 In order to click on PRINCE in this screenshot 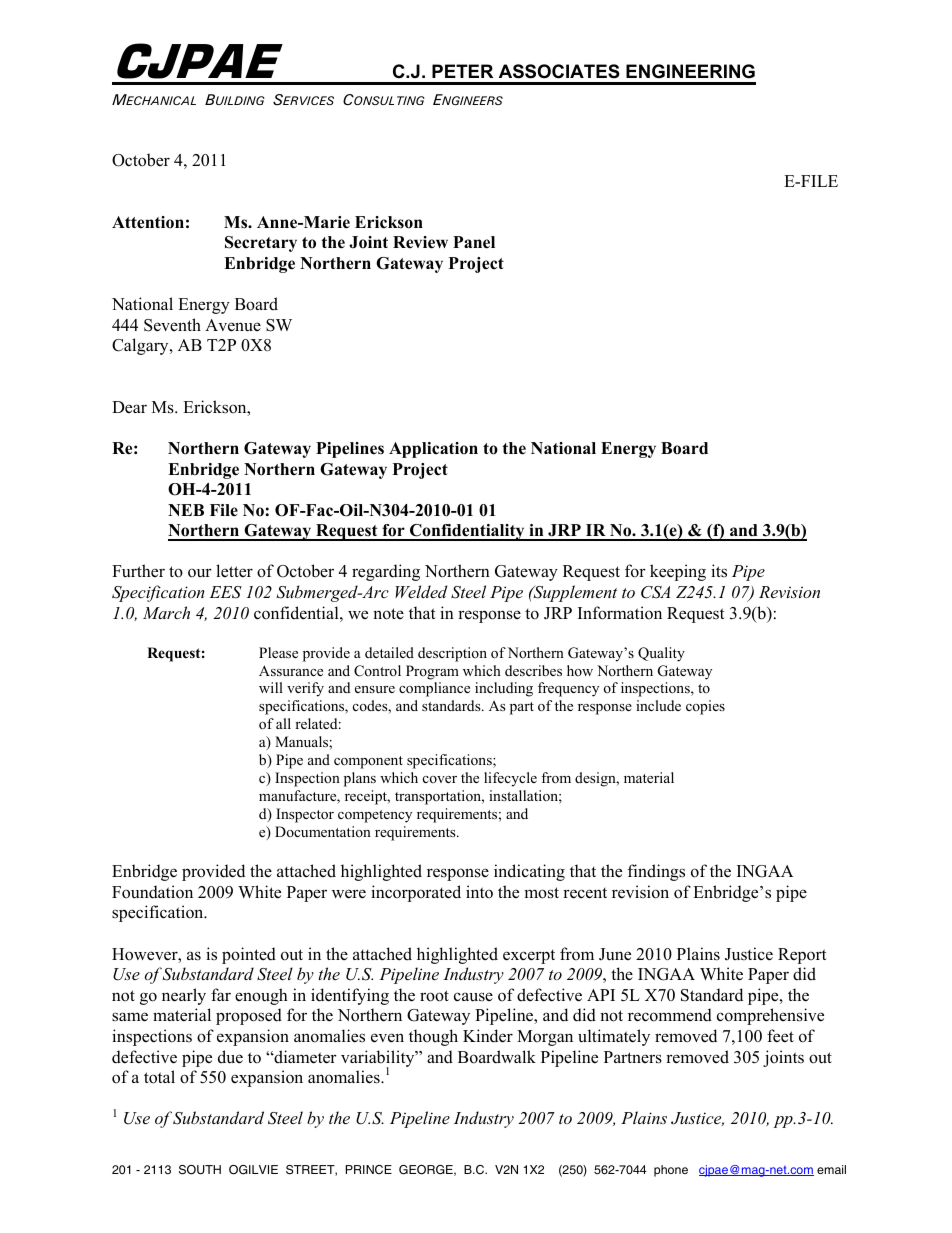, I will do `click(369, 1170)`.
